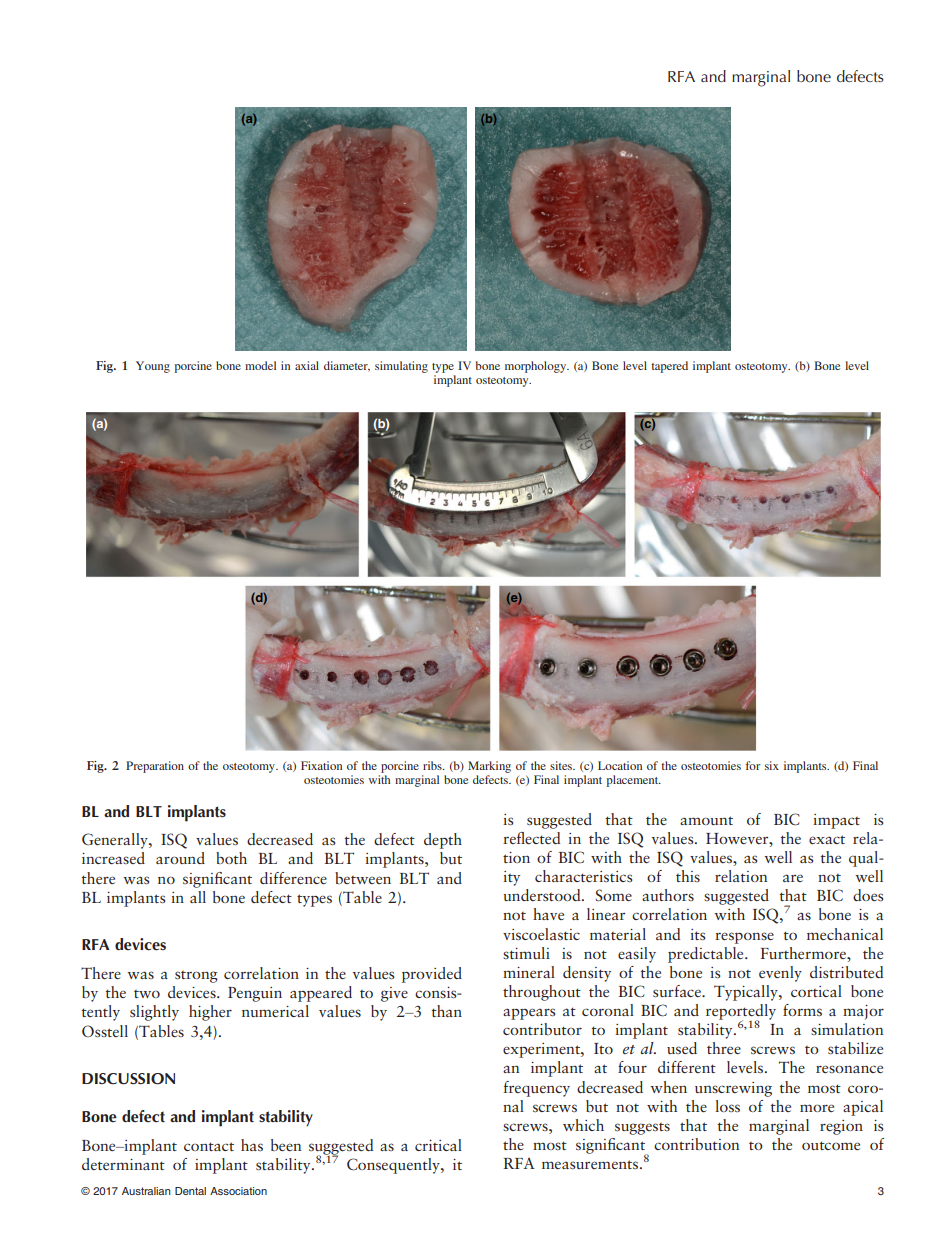 This image has width=952, height=1247. What do you see at coordinates (153, 367) in the image?
I see `Young` at bounding box center [153, 367].
